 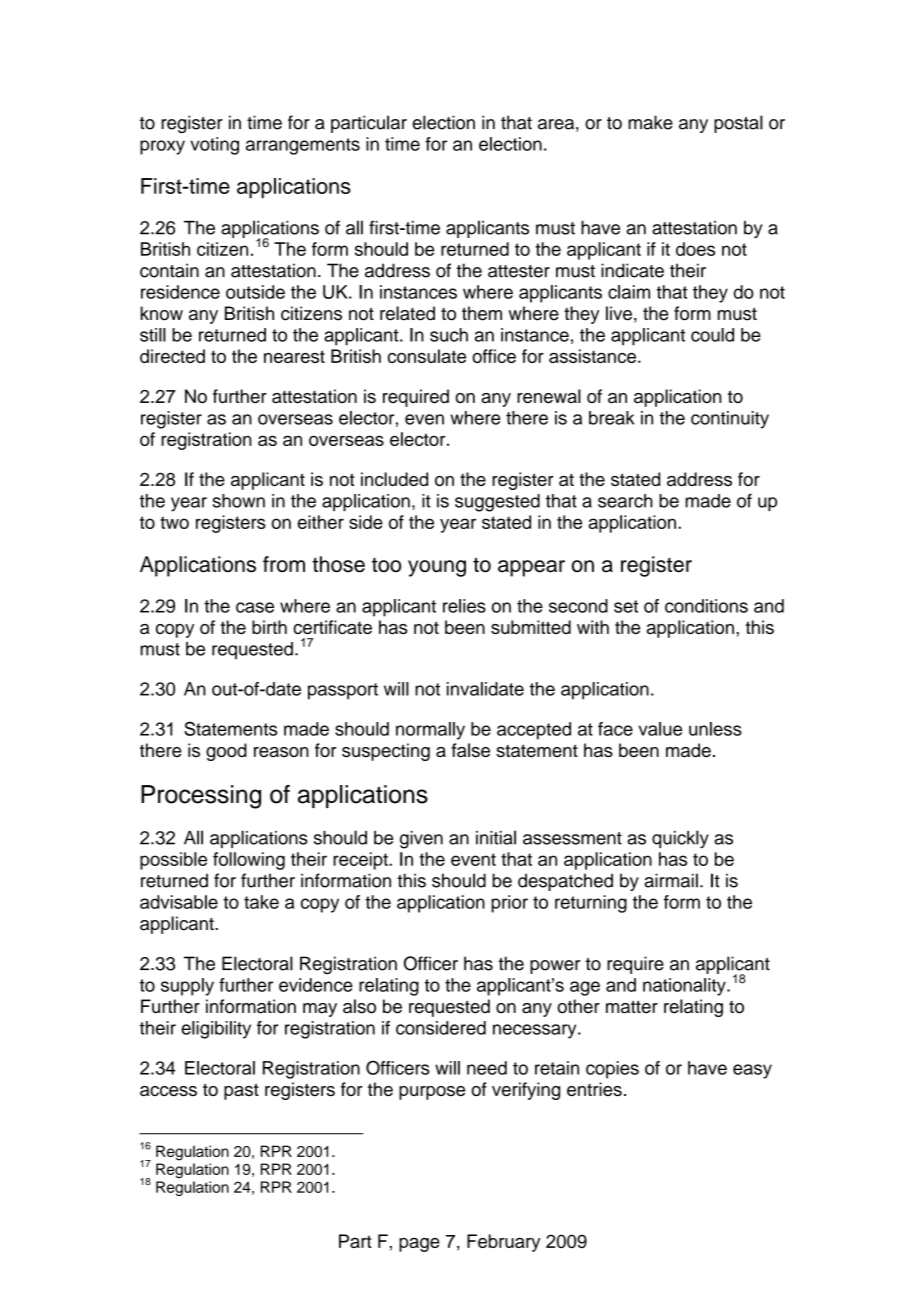 What do you see at coordinates (303, 146) in the image?
I see `arrangements` at bounding box center [303, 146].
